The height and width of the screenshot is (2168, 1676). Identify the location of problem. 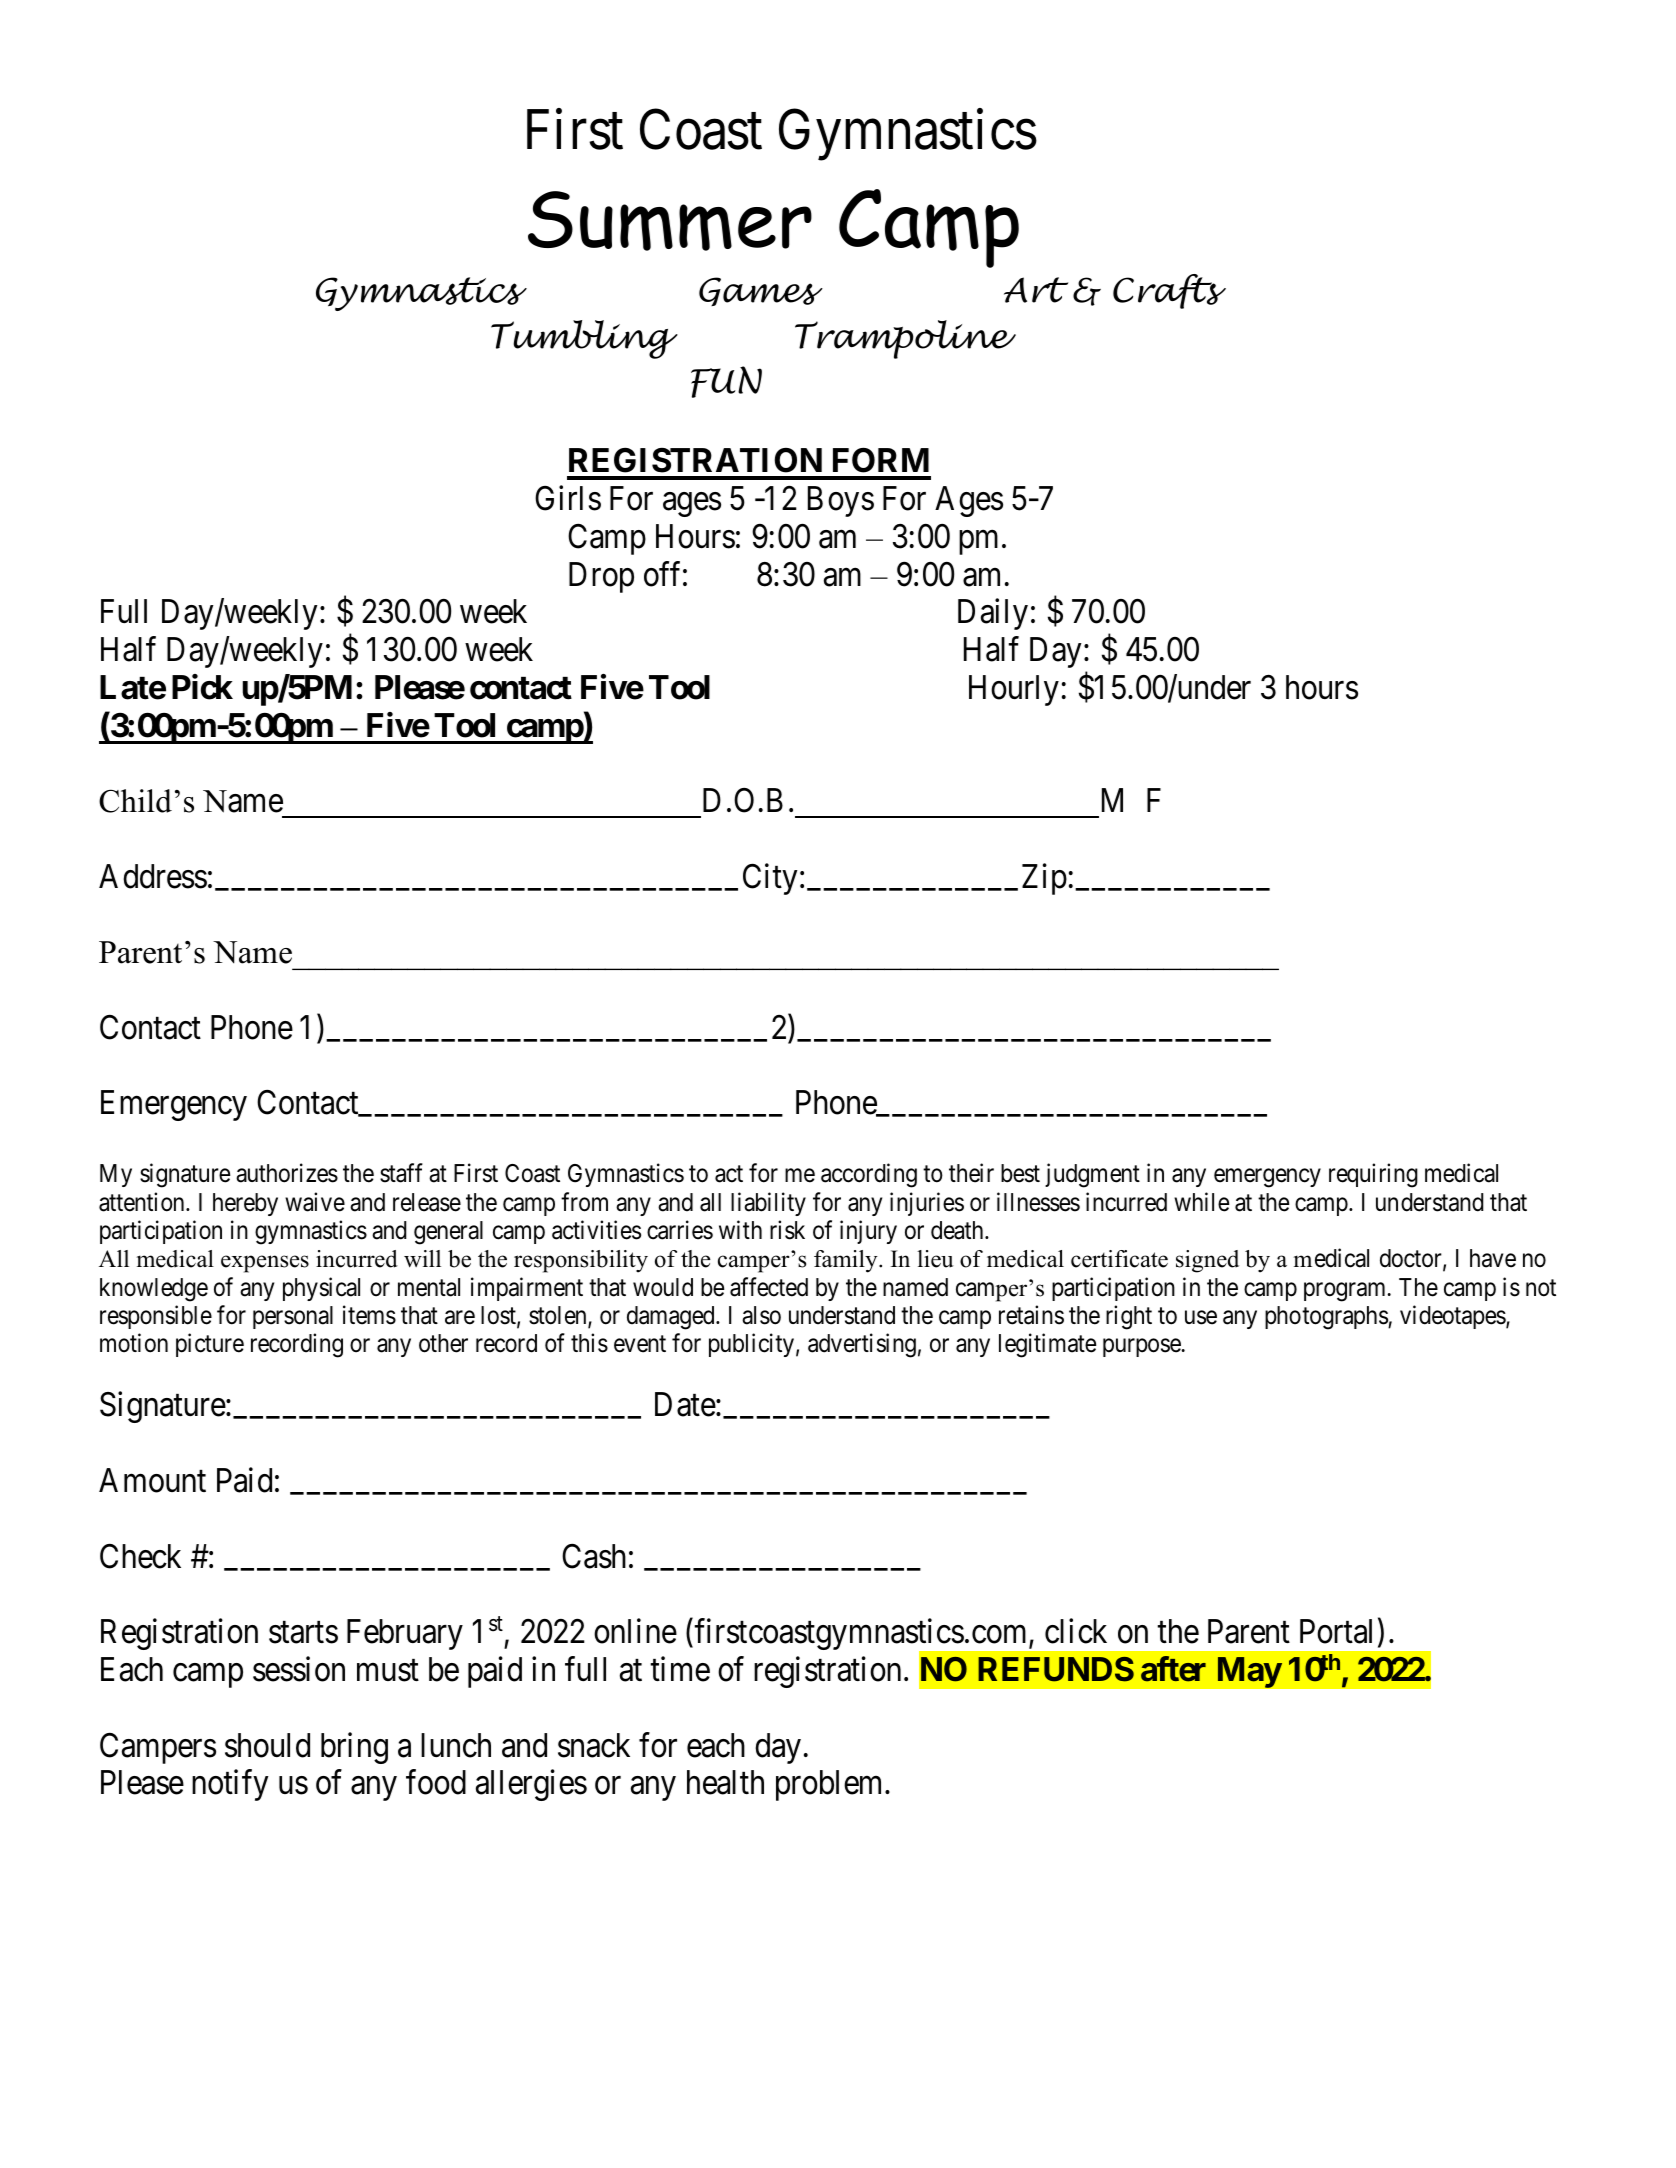
(831, 1785).
